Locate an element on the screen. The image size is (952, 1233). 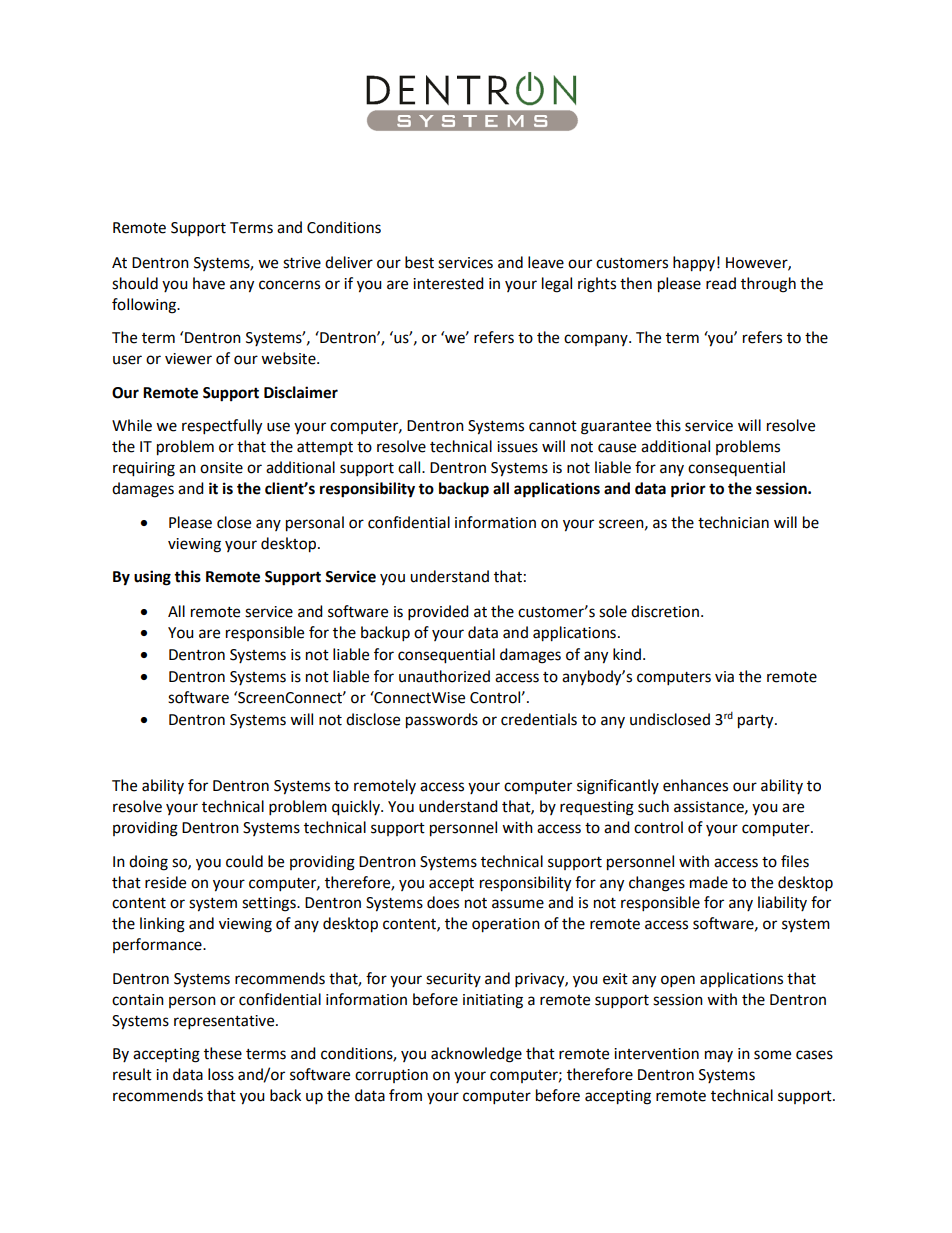
read is located at coordinates (721, 283).
